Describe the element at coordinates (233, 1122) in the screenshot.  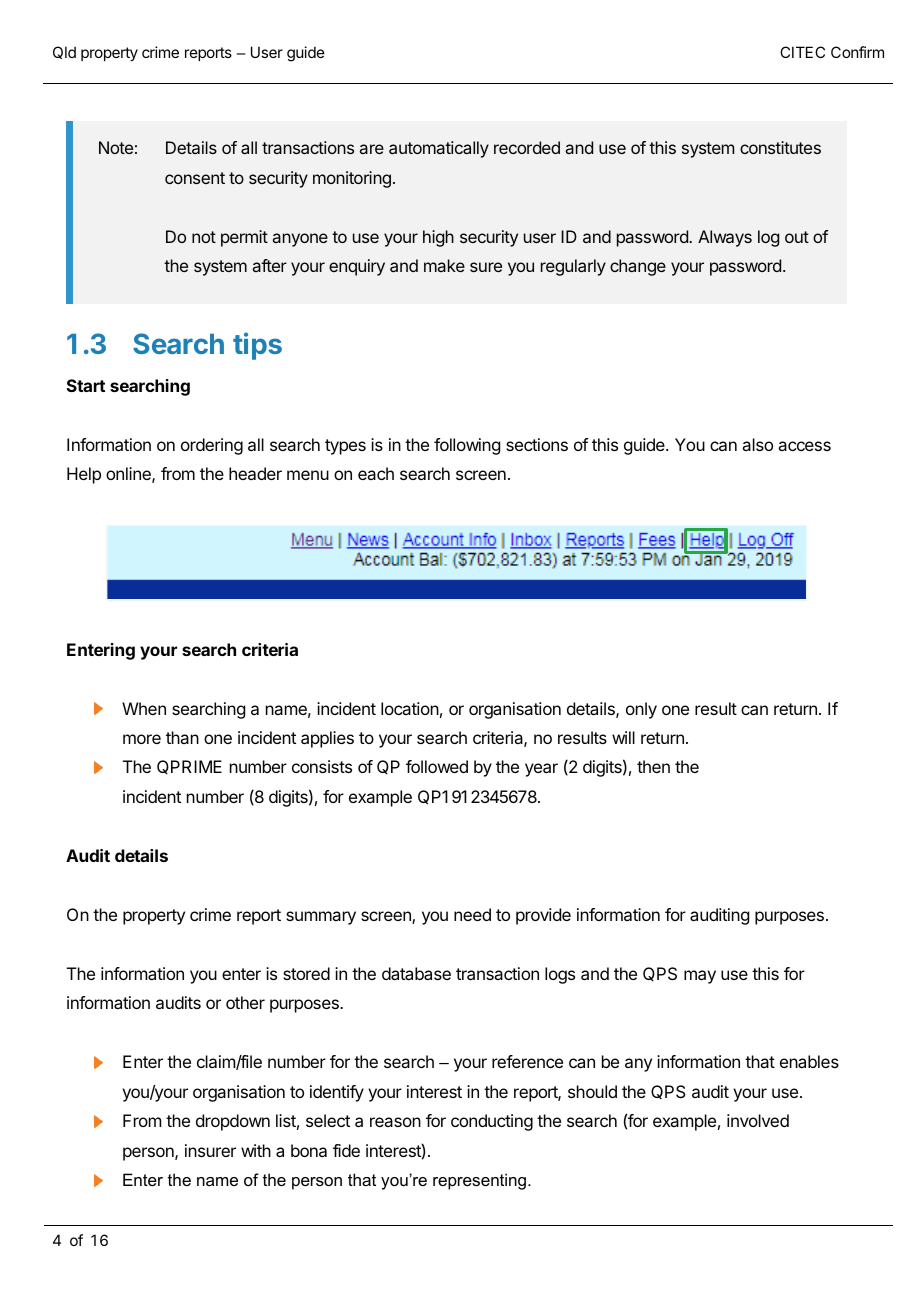
I see `dropdown` at that location.
